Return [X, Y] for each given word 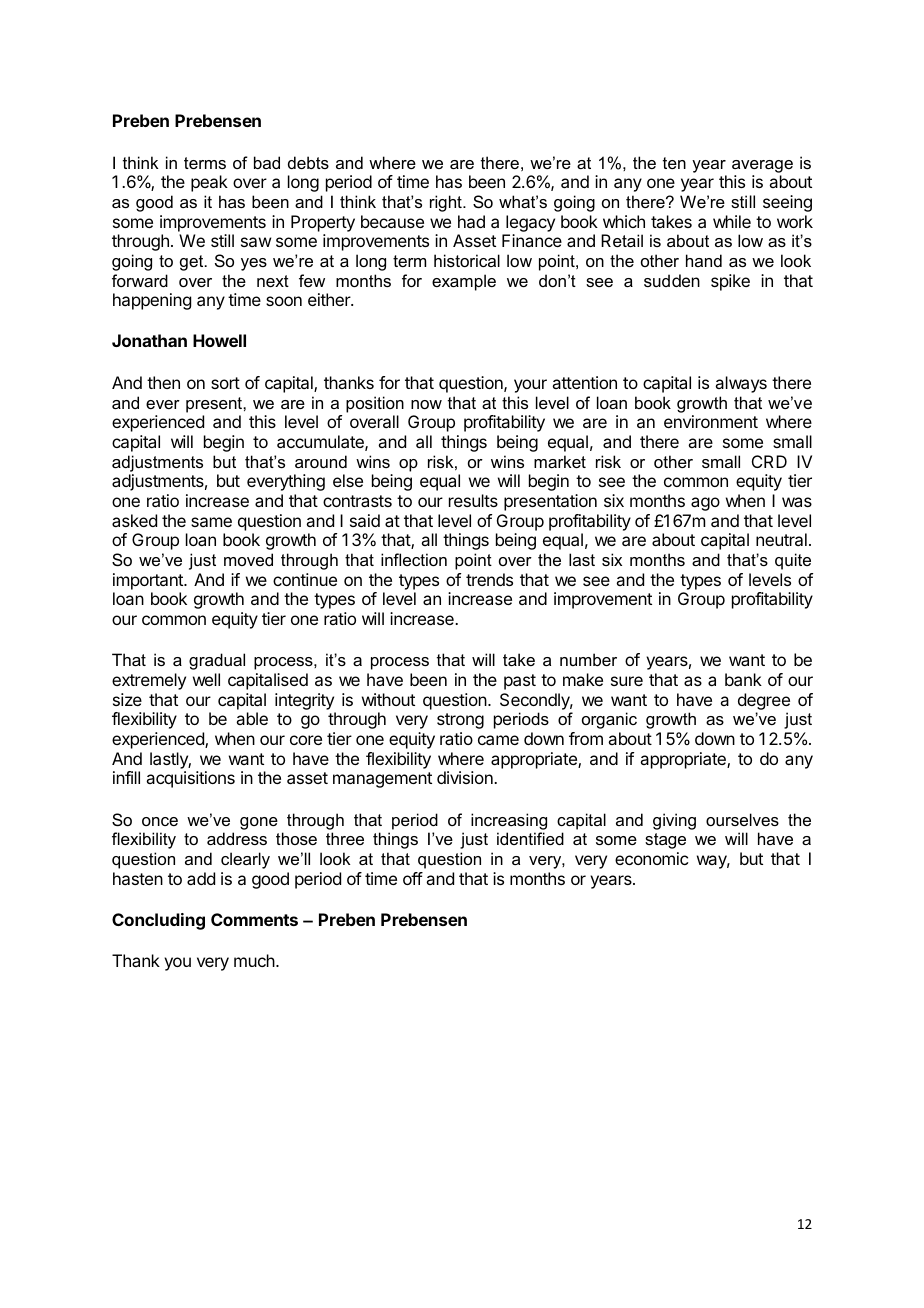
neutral [781, 539]
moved [248, 559]
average [762, 166]
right [447, 203]
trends [489, 579]
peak [209, 183]
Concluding [158, 921]
